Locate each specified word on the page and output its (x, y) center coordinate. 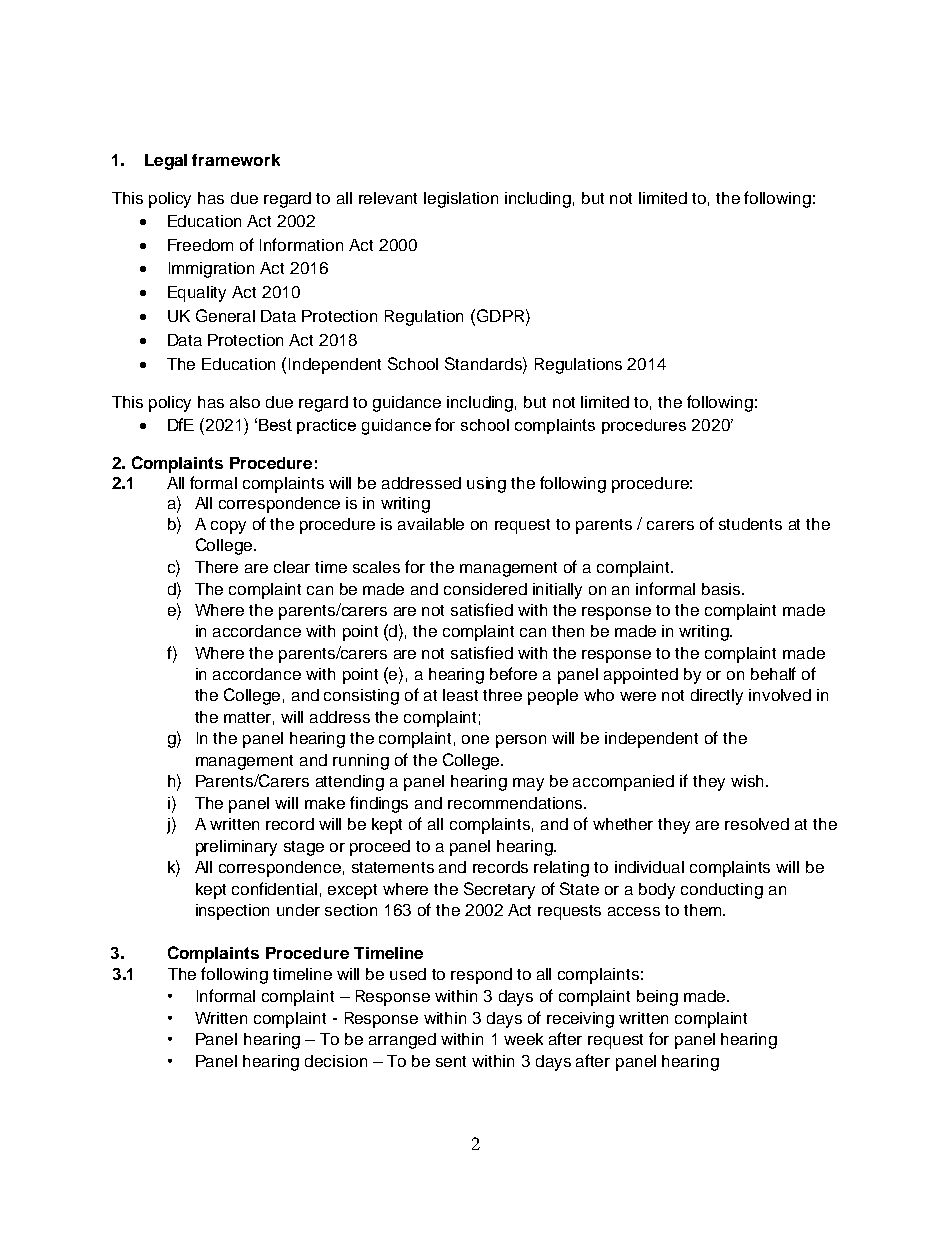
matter (249, 718)
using (486, 485)
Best (275, 425)
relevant (388, 198)
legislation (461, 200)
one (475, 739)
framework (236, 160)
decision (336, 1061)
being (657, 998)
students (750, 524)
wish (747, 781)
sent (451, 1061)
